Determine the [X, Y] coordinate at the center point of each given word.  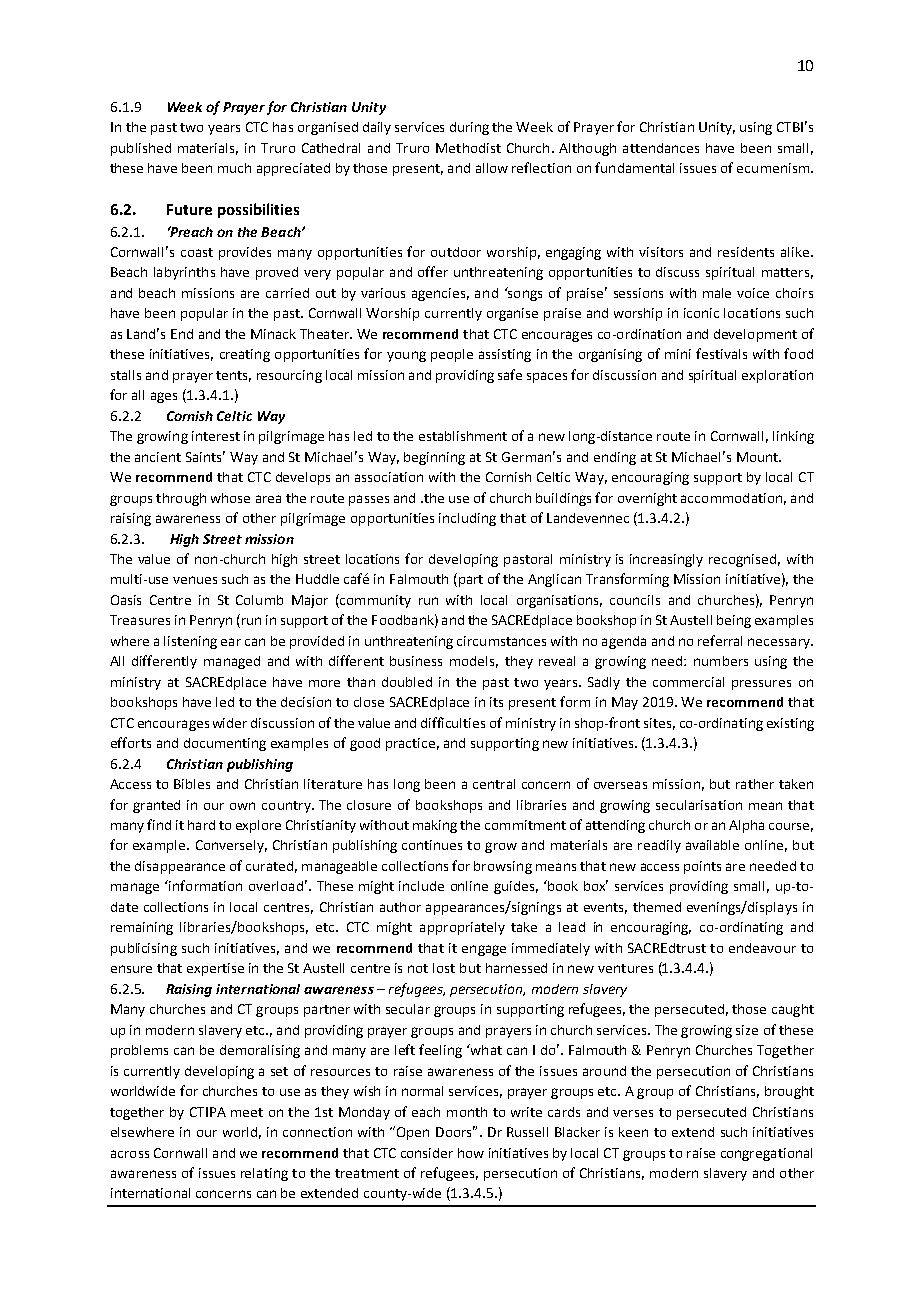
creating [245, 355]
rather [755, 784]
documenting [225, 744]
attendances [661, 148]
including [467, 519]
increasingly [666, 560]
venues [195, 580]
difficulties [453, 722]
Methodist [468, 148]
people [452, 355]
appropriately [462, 928]
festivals [721, 353]
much [234, 168]
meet [247, 1112]
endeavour [762, 948]
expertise [215, 969]
